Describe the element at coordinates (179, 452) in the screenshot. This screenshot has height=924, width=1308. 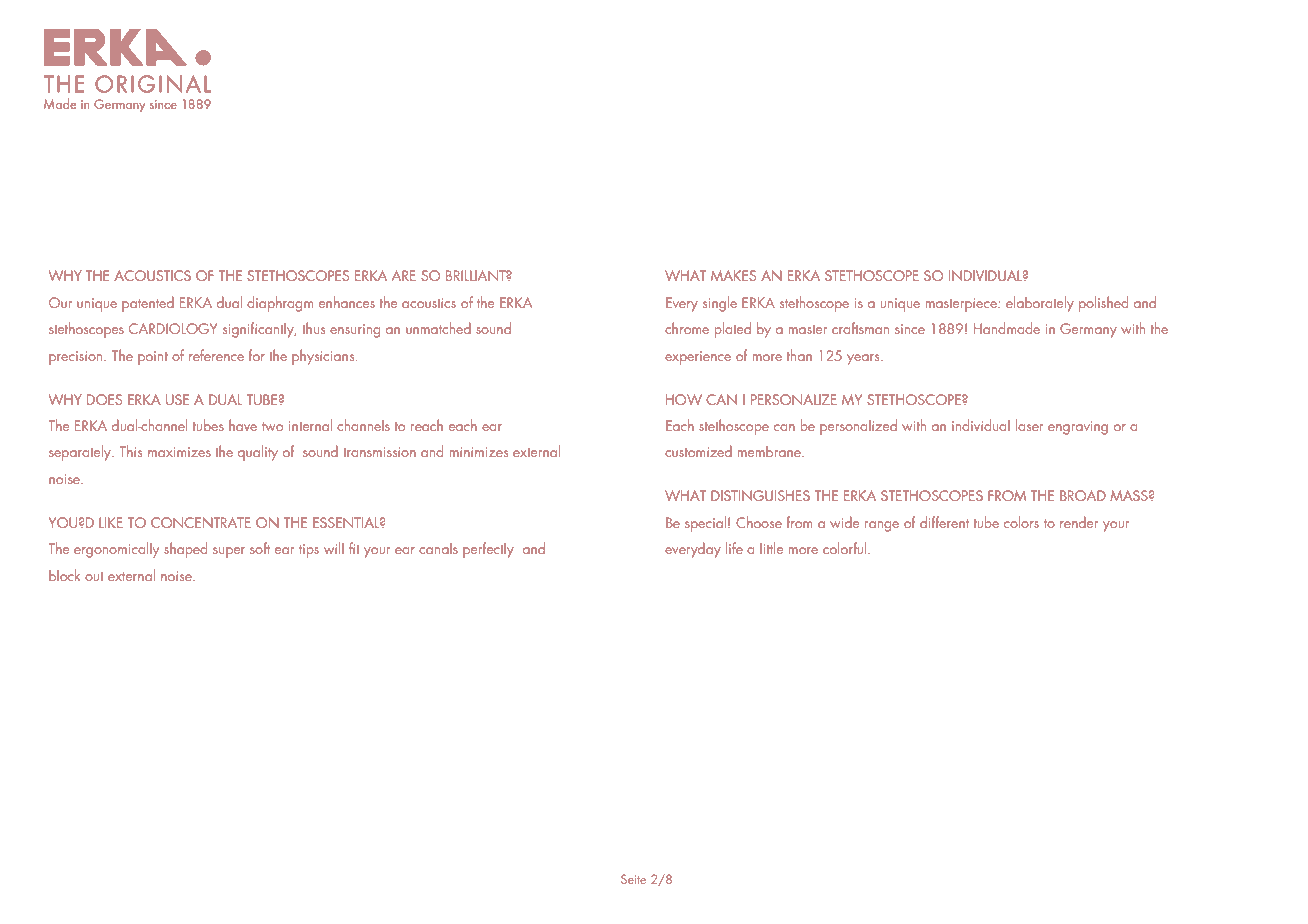
I see `maximizes` at that location.
